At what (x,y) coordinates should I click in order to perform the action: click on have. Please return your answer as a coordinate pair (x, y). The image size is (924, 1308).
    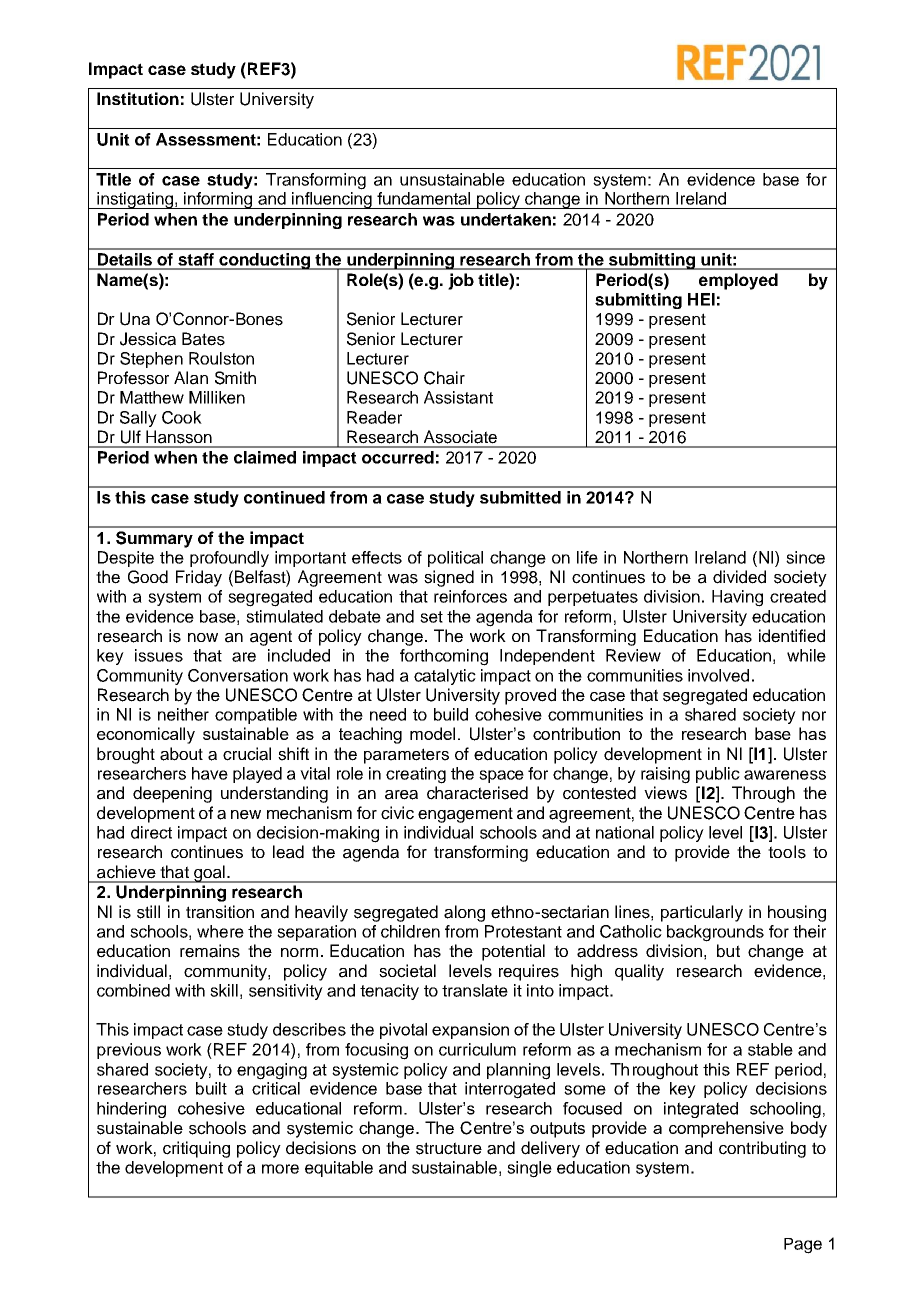
    Looking at the image, I should click on (210, 773).
